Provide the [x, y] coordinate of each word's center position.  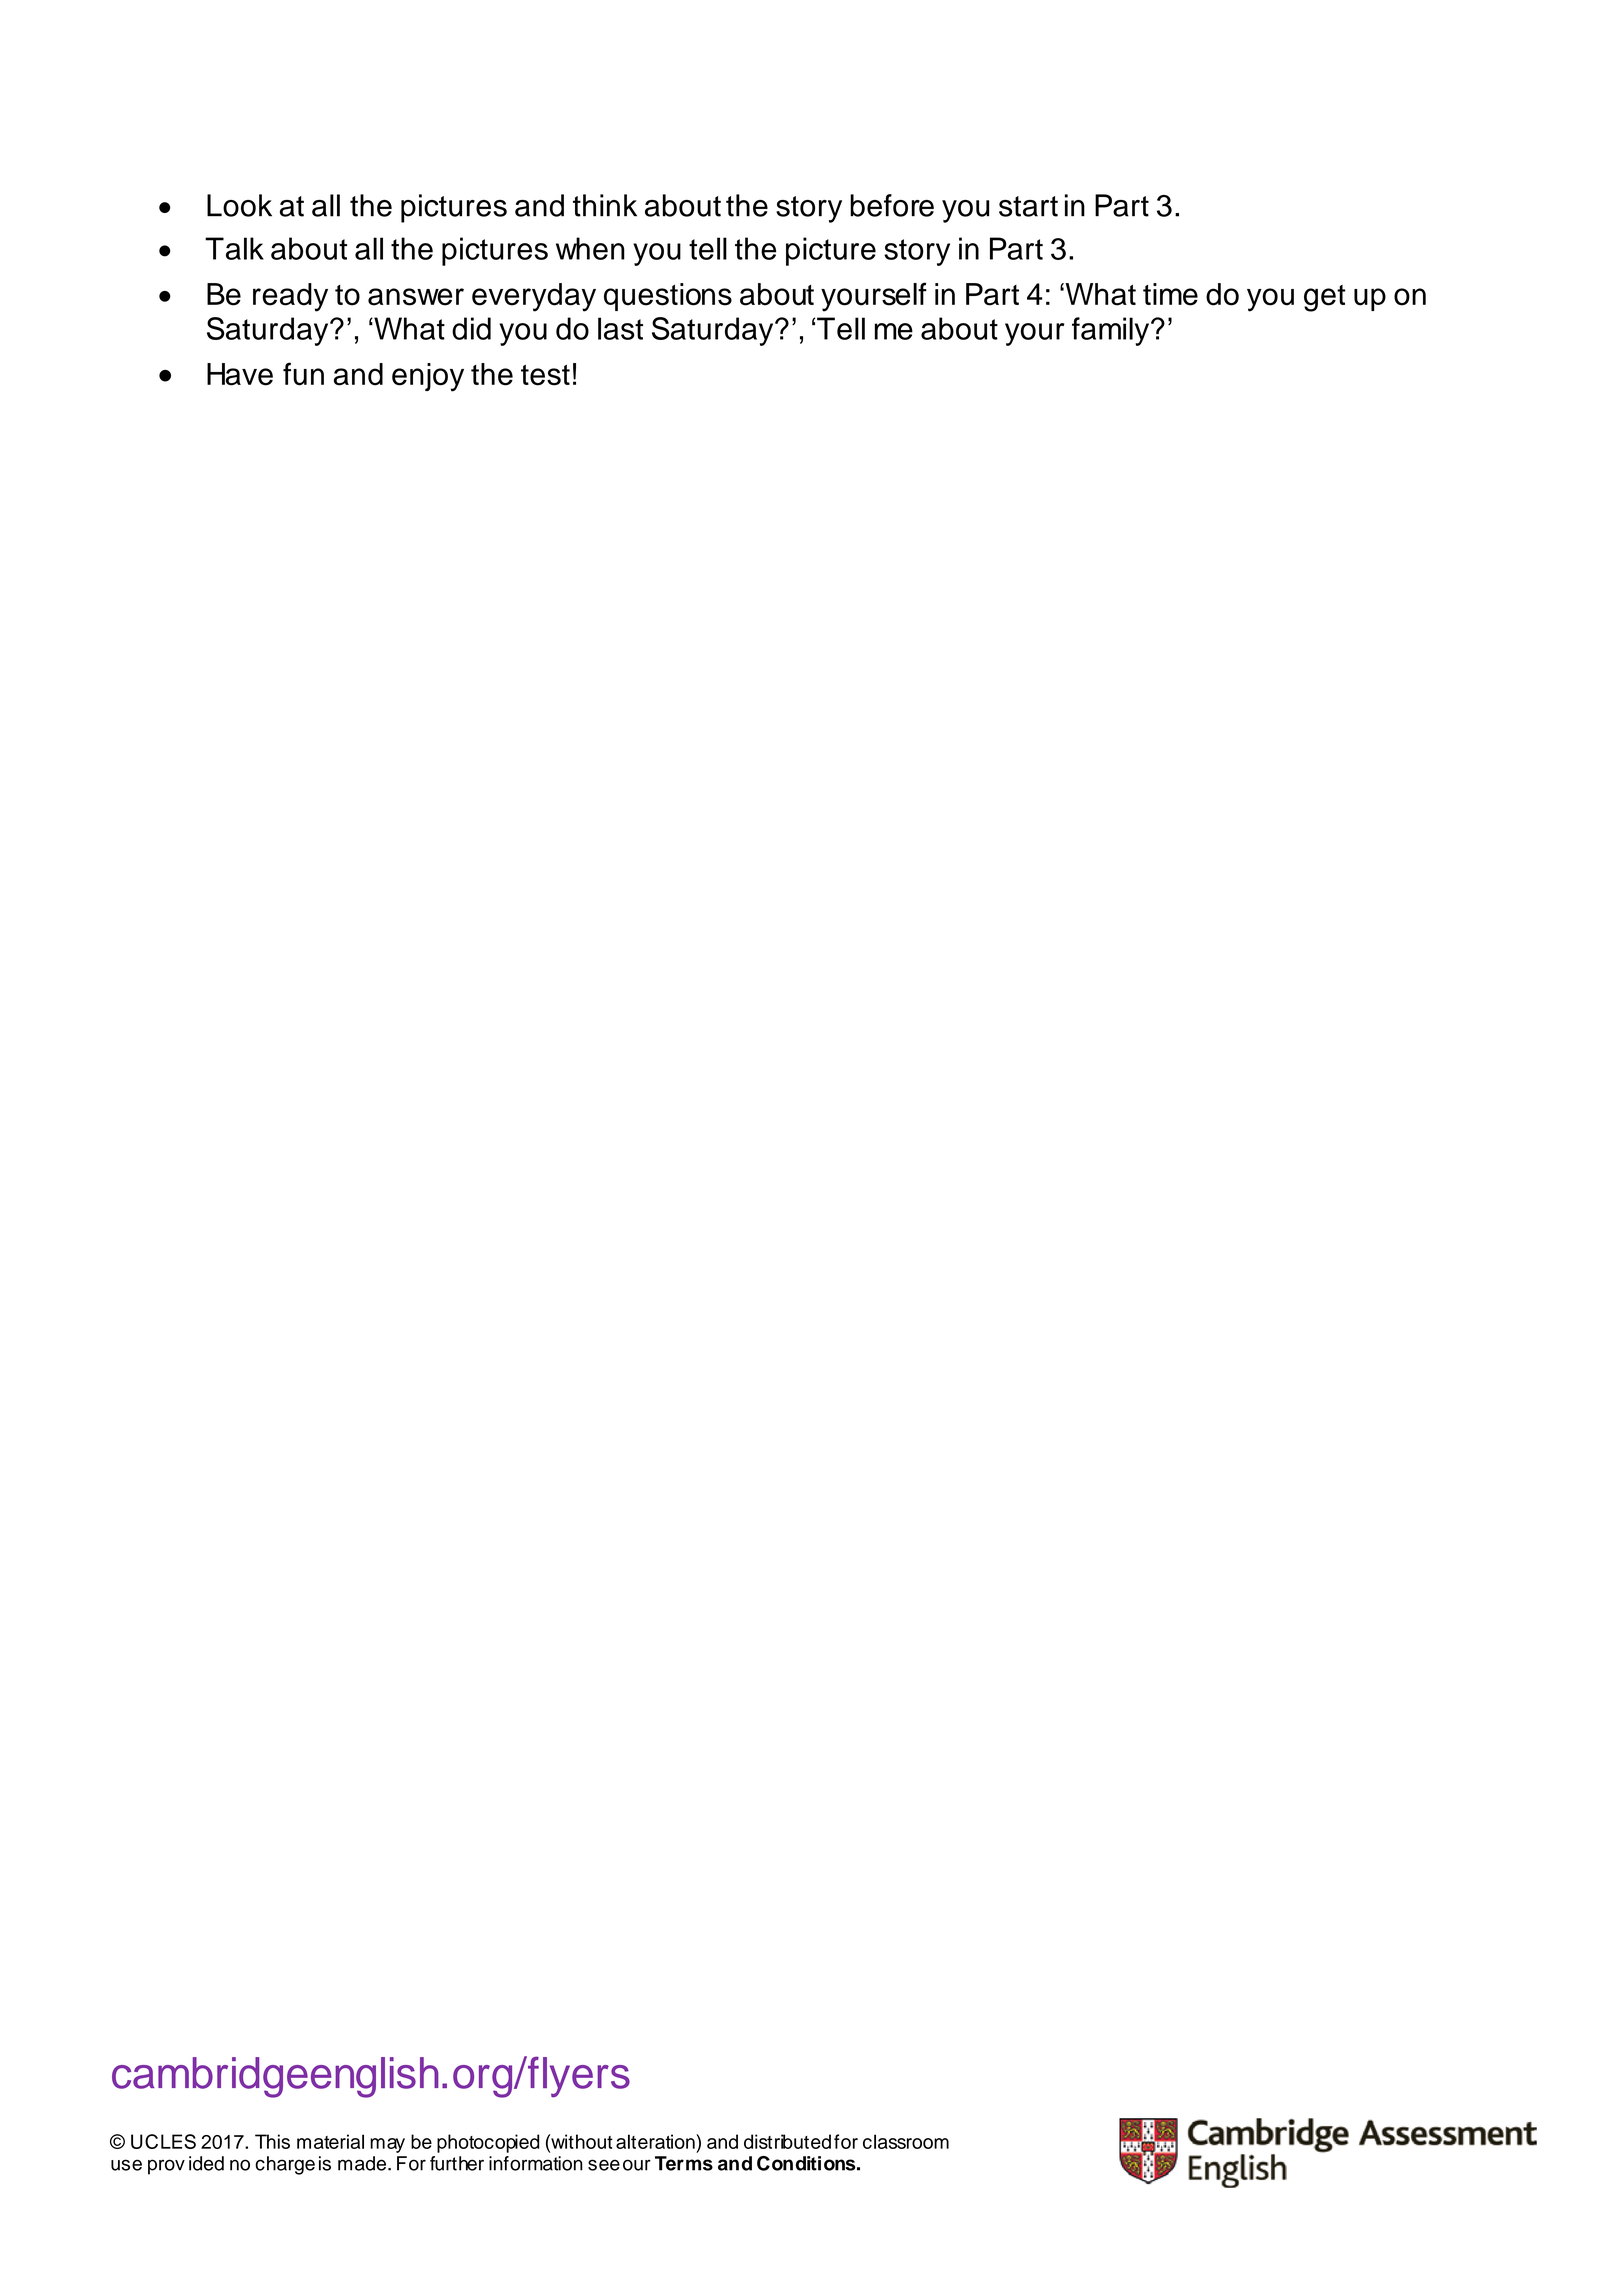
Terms [684, 2163]
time [1170, 294]
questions [668, 297]
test [545, 375]
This [272, 2141]
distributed [787, 2141]
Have [240, 374]
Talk [234, 248]
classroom [906, 2141]
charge [285, 2165]
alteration [656, 2141]
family [1112, 331]
